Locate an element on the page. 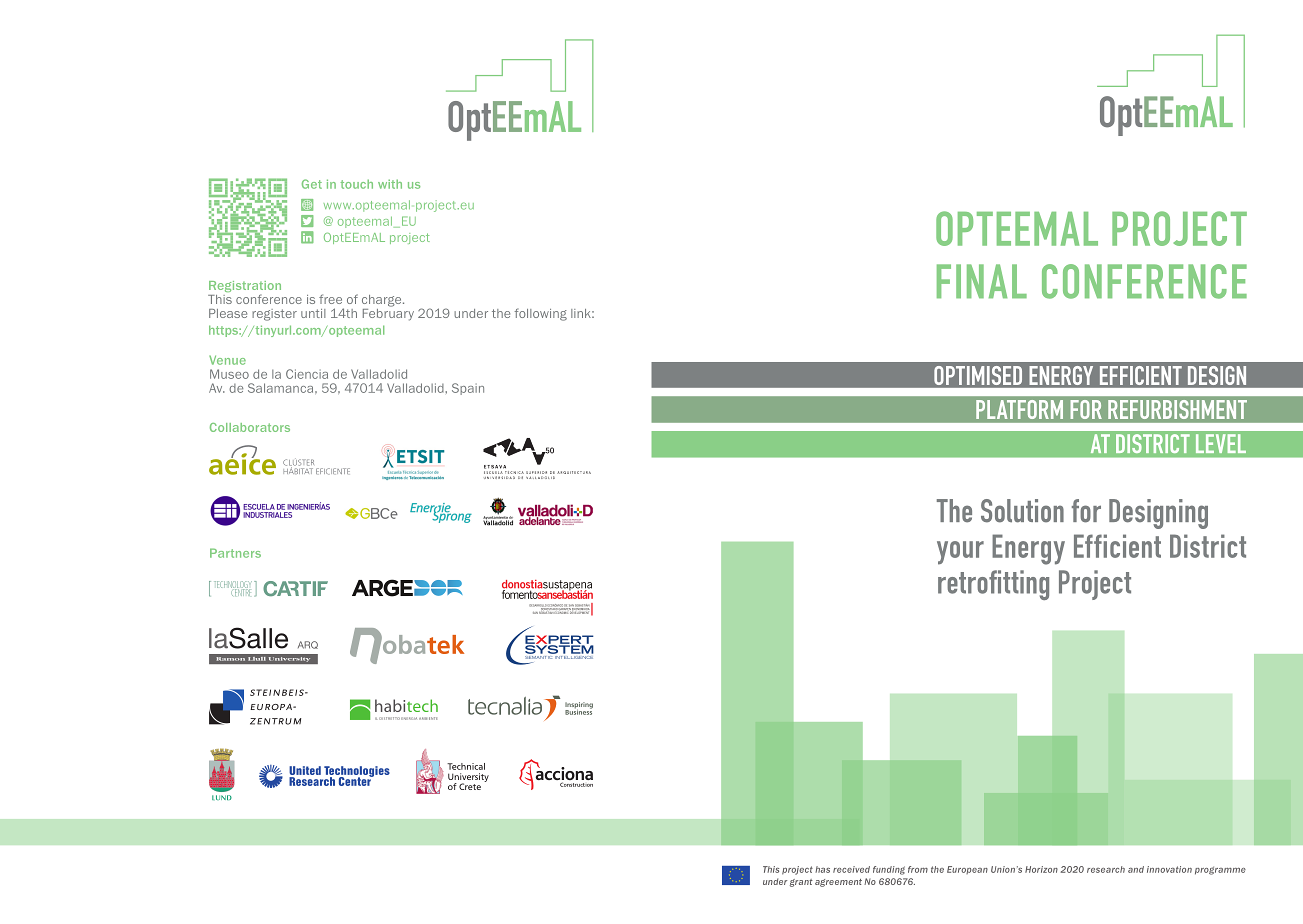 This page has height=924, width=1303. grant is located at coordinates (801, 883).
